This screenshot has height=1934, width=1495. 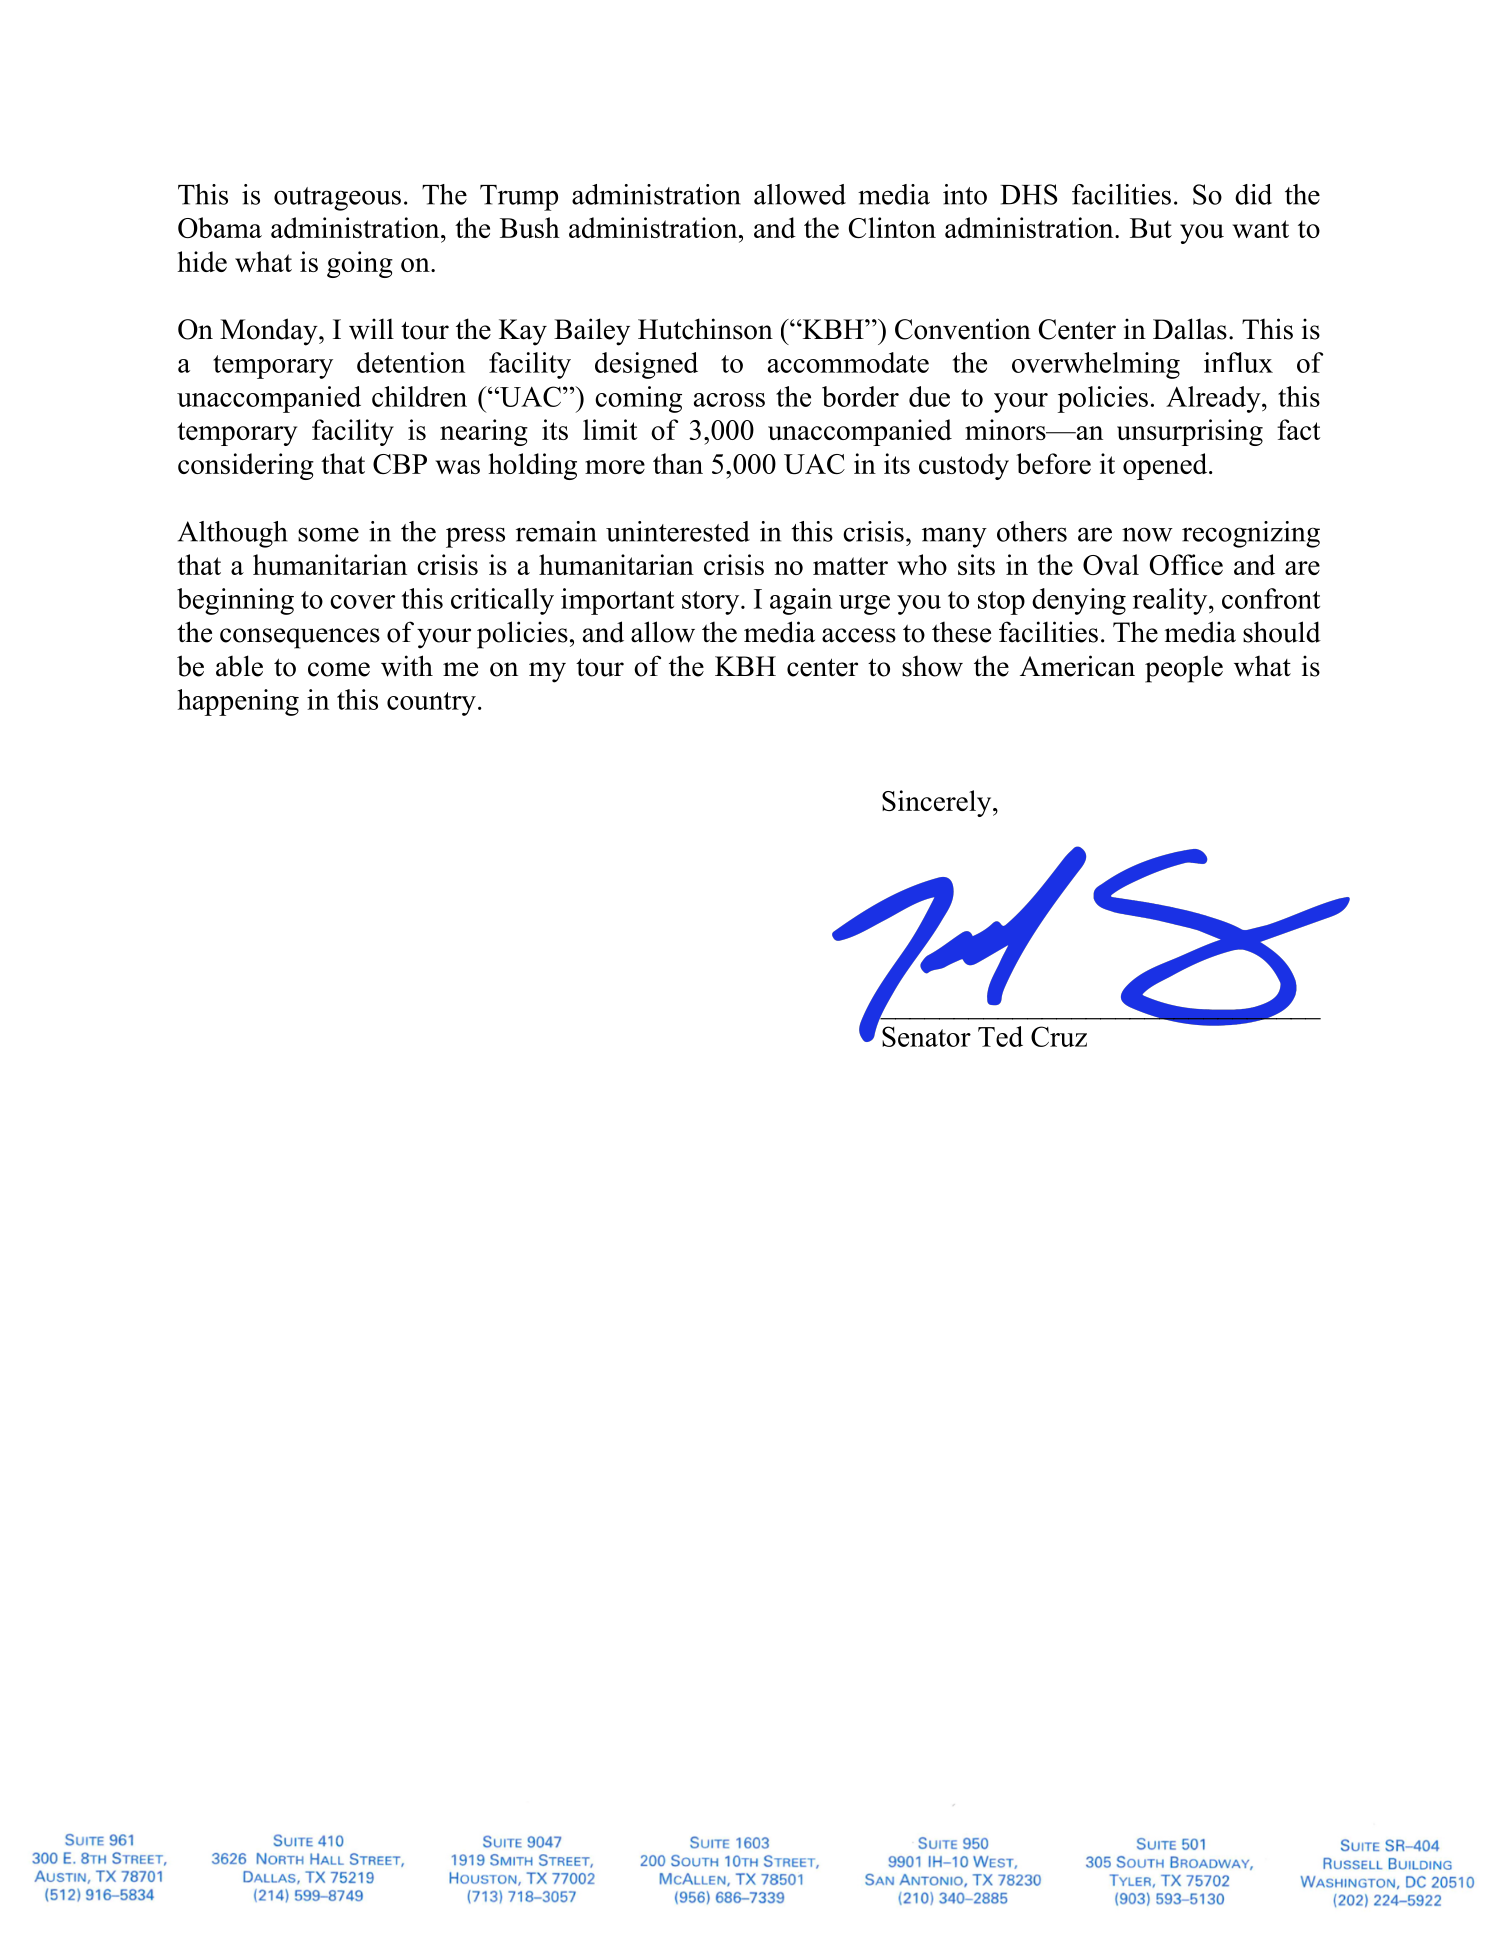 I want to click on But, so click(x=1151, y=228).
